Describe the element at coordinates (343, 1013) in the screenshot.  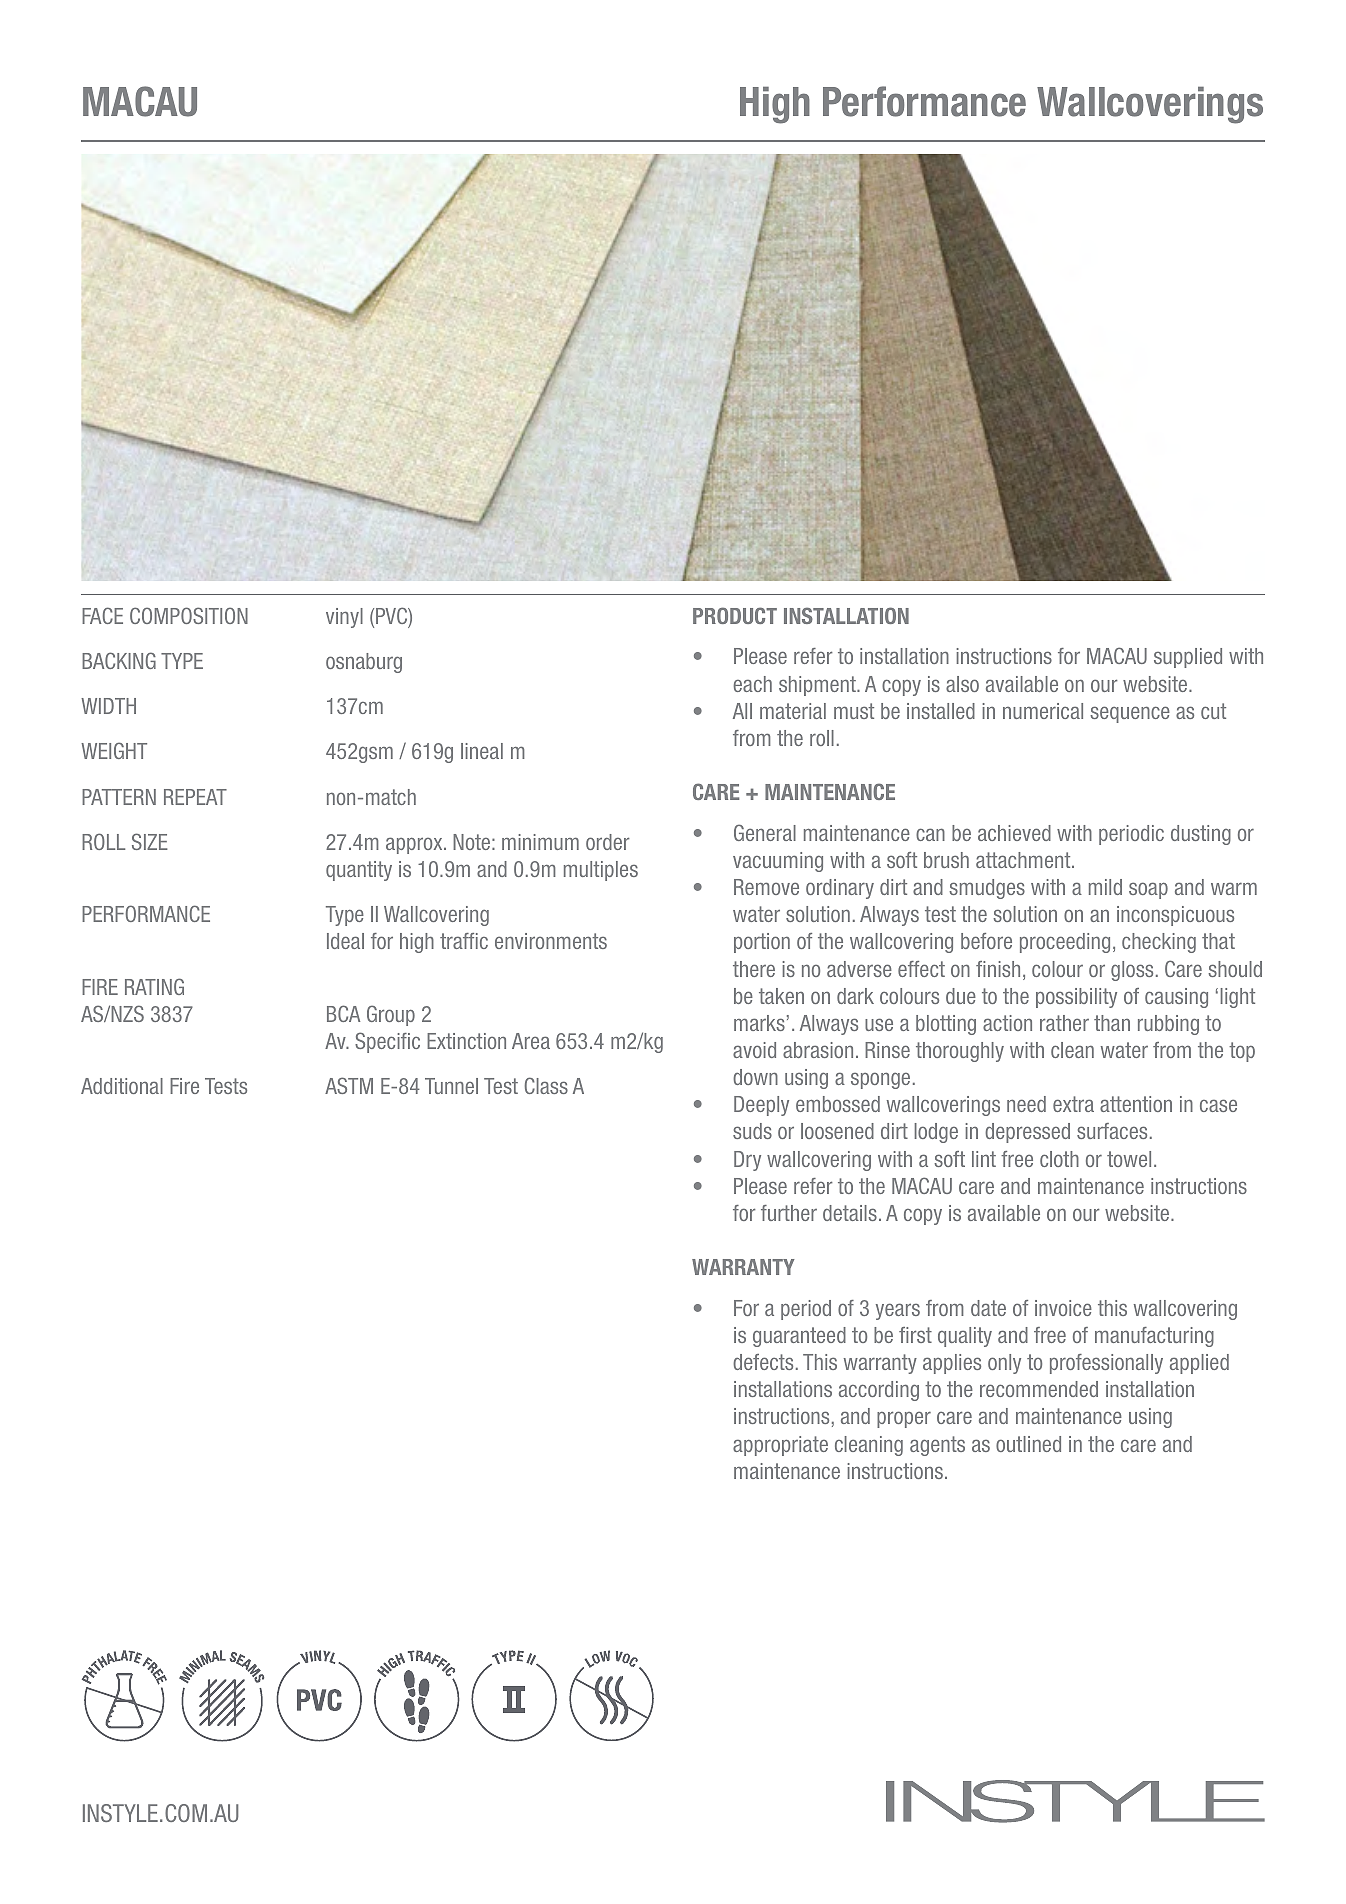
I see `BCA` at that location.
